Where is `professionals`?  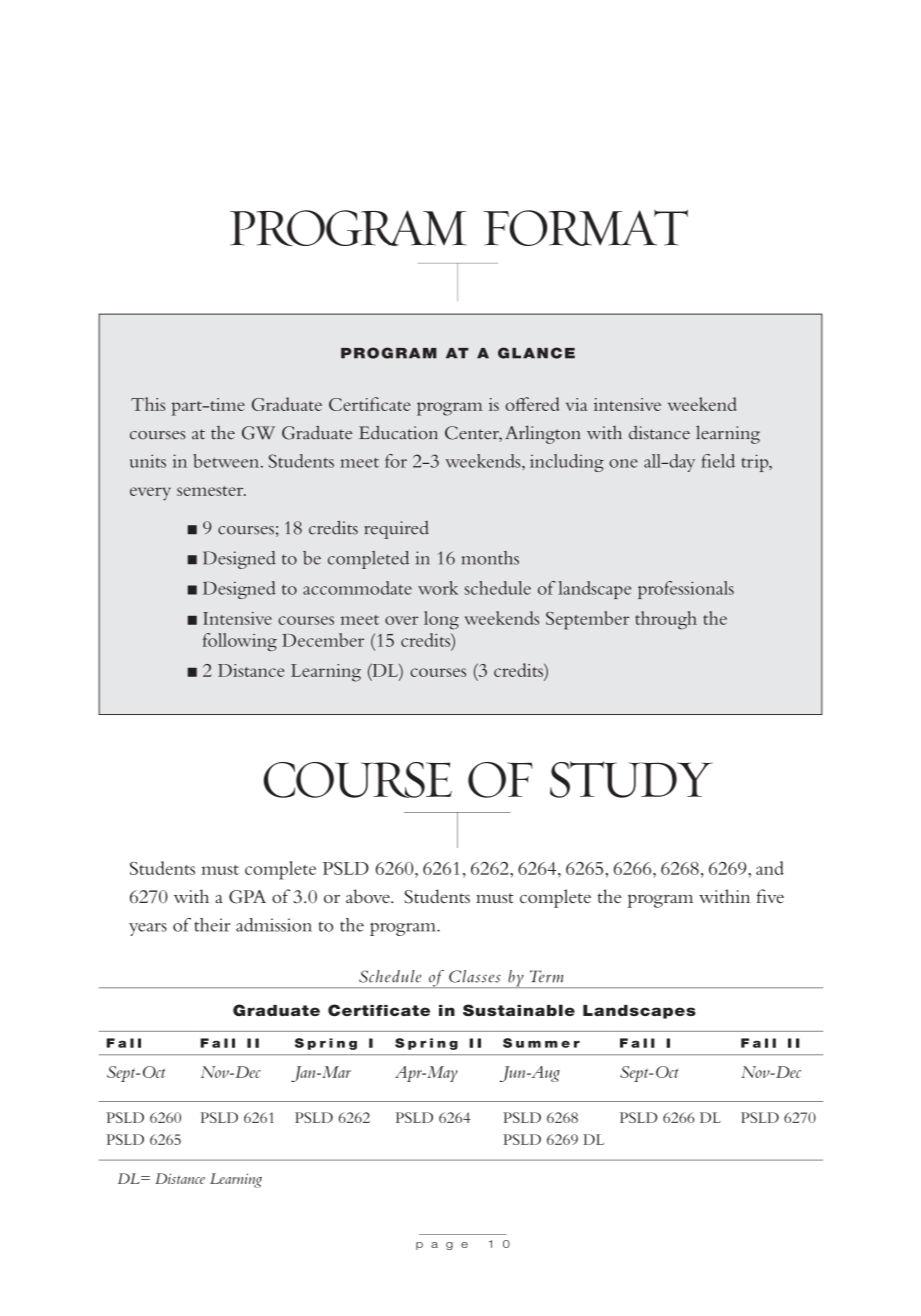 professionals is located at coordinates (686, 590).
